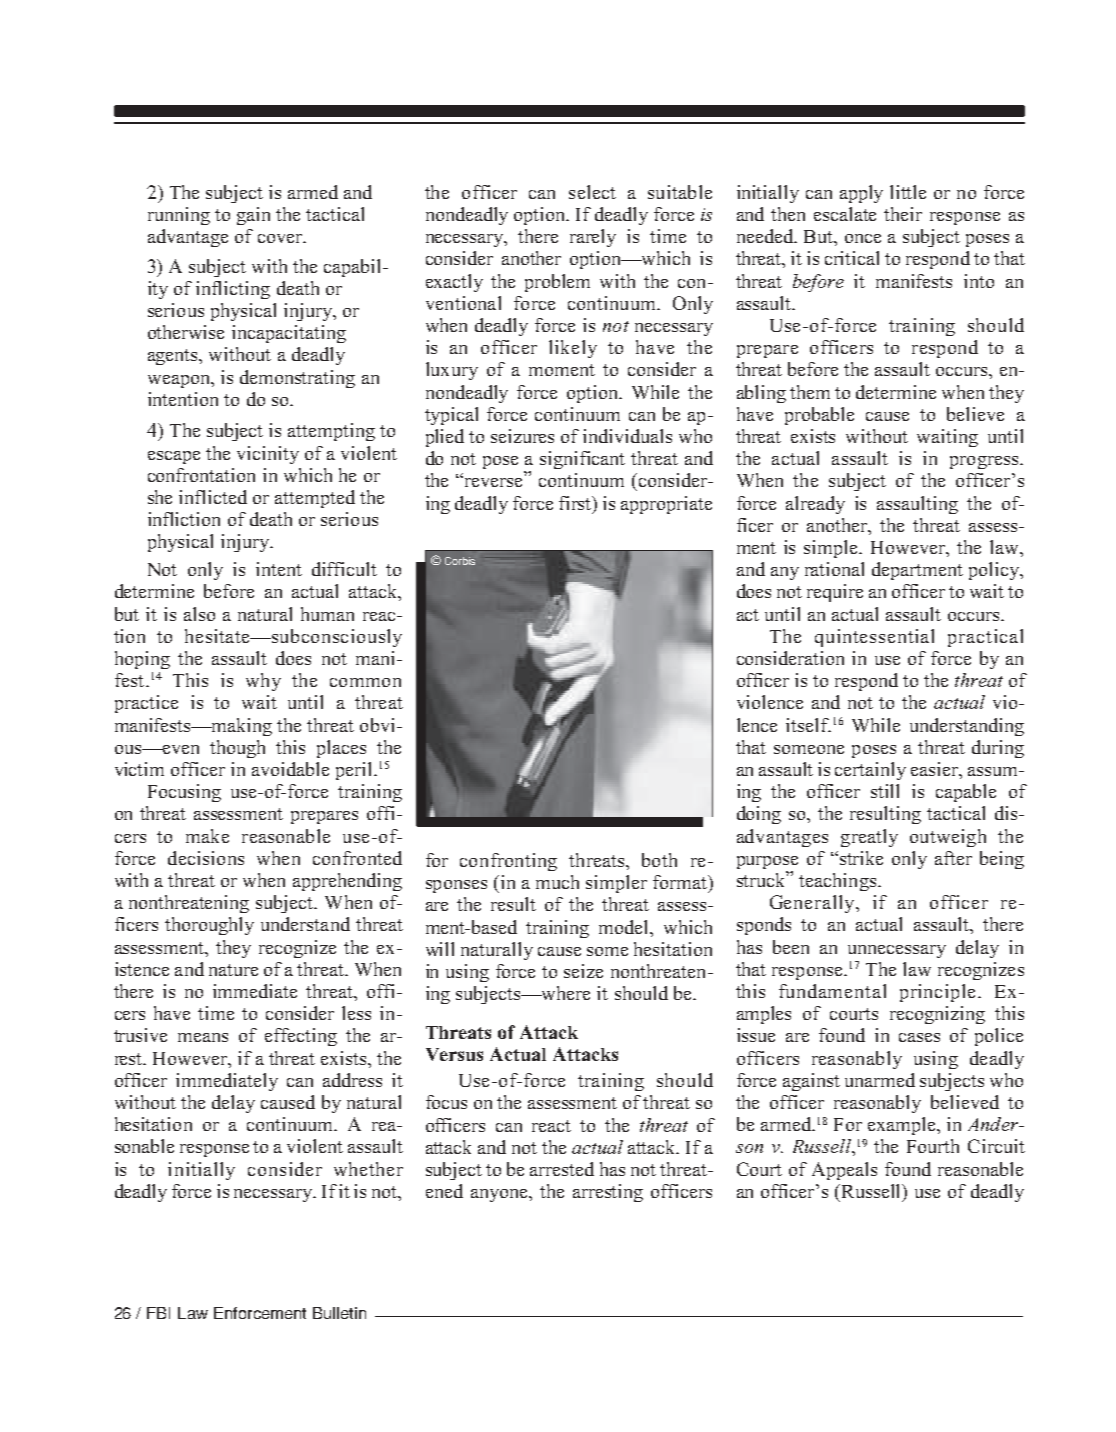  I want to click on also, so click(199, 614).
